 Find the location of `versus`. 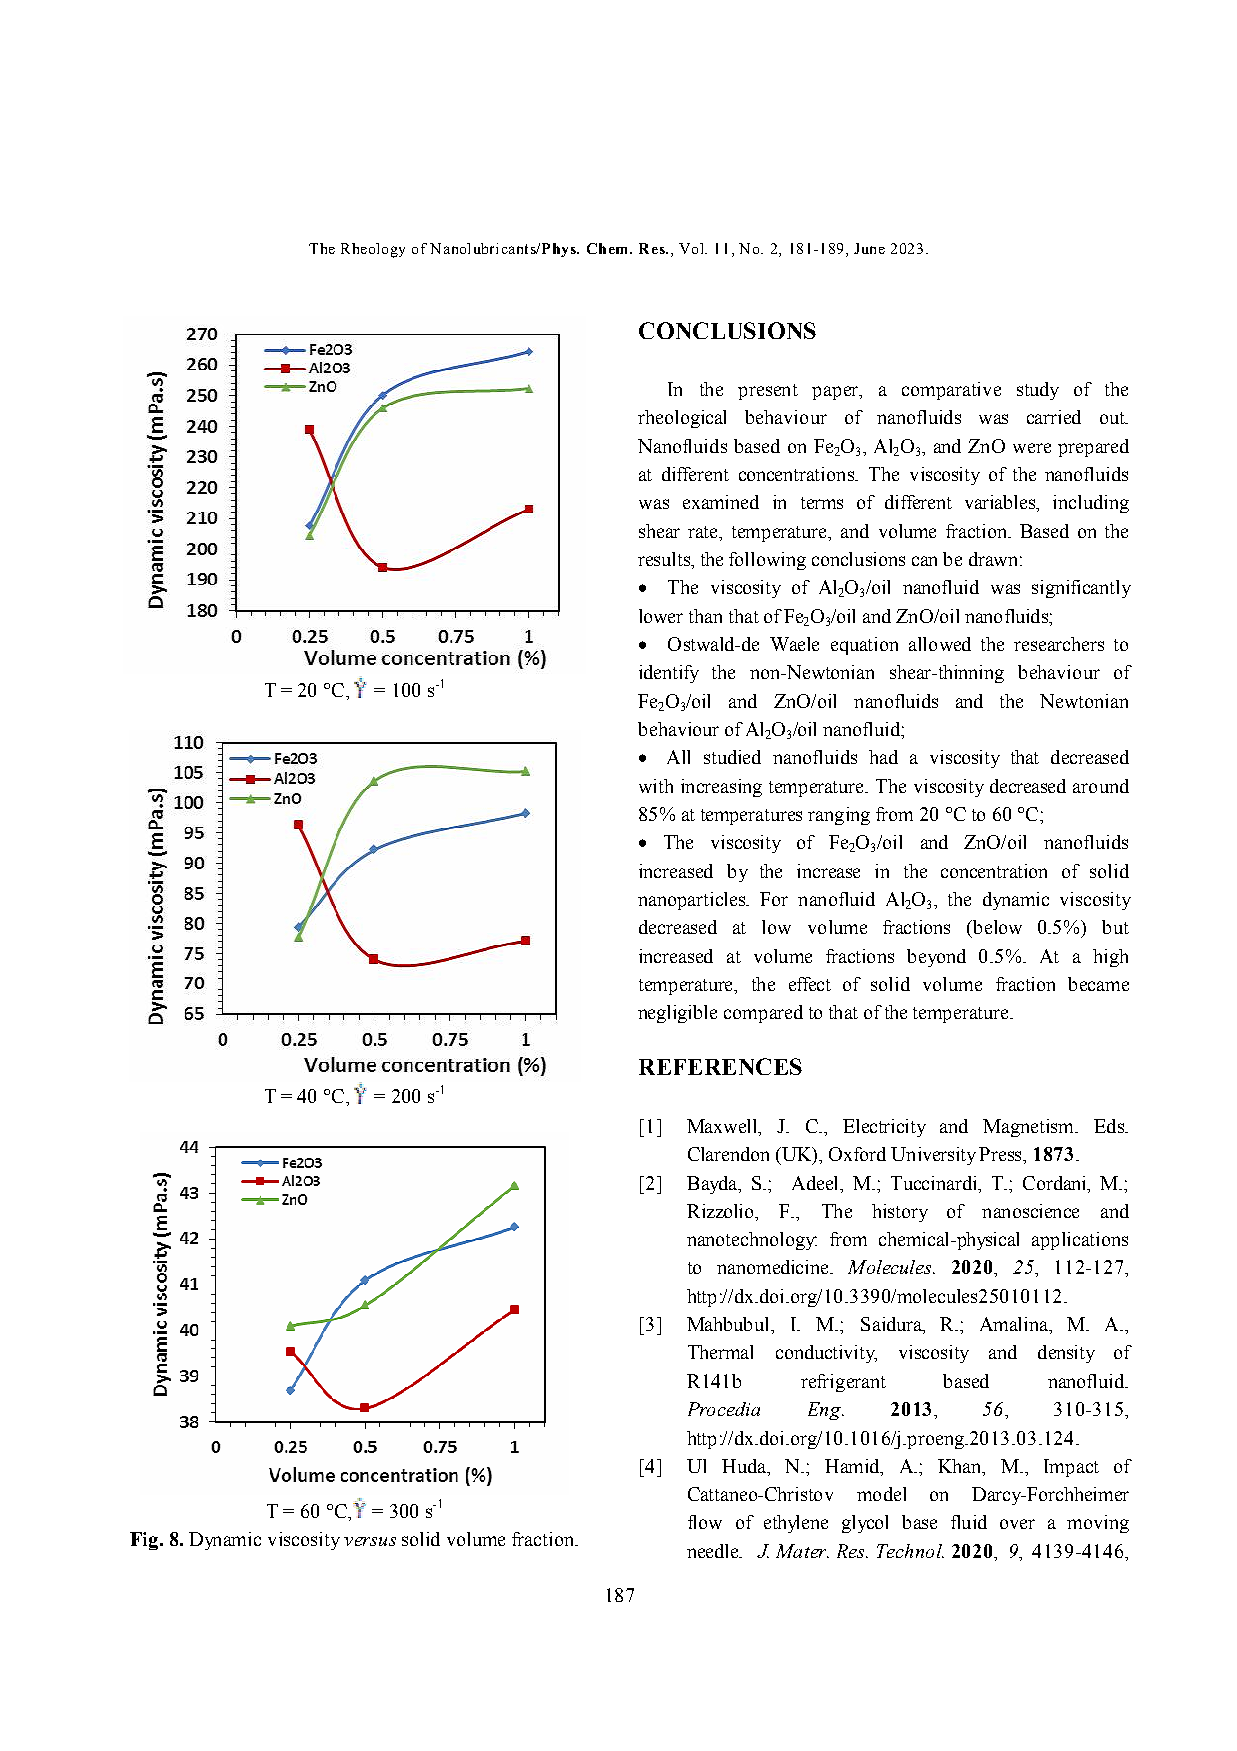

versus is located at coordinates (370, 1541).
